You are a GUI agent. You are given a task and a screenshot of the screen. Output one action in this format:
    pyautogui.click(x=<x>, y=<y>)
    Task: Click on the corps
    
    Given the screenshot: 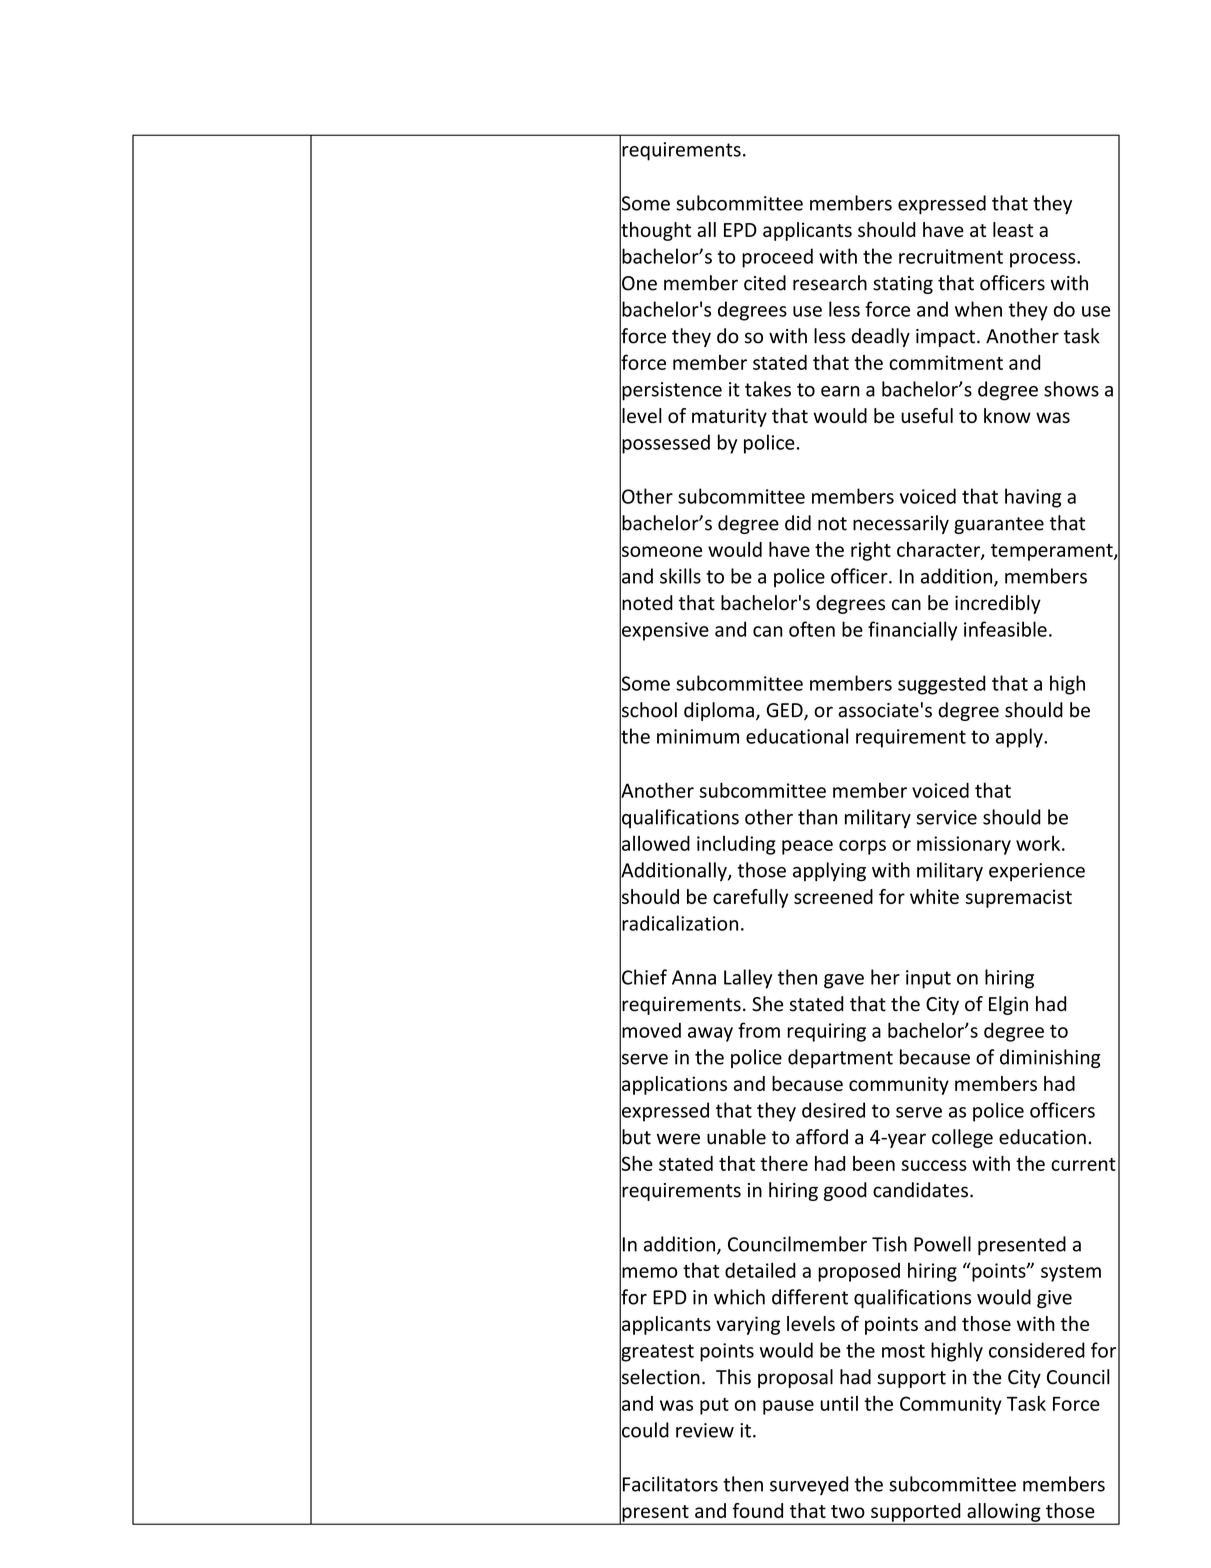 What is the action you would take?
    pyautogui.click(x=862, y=847)
